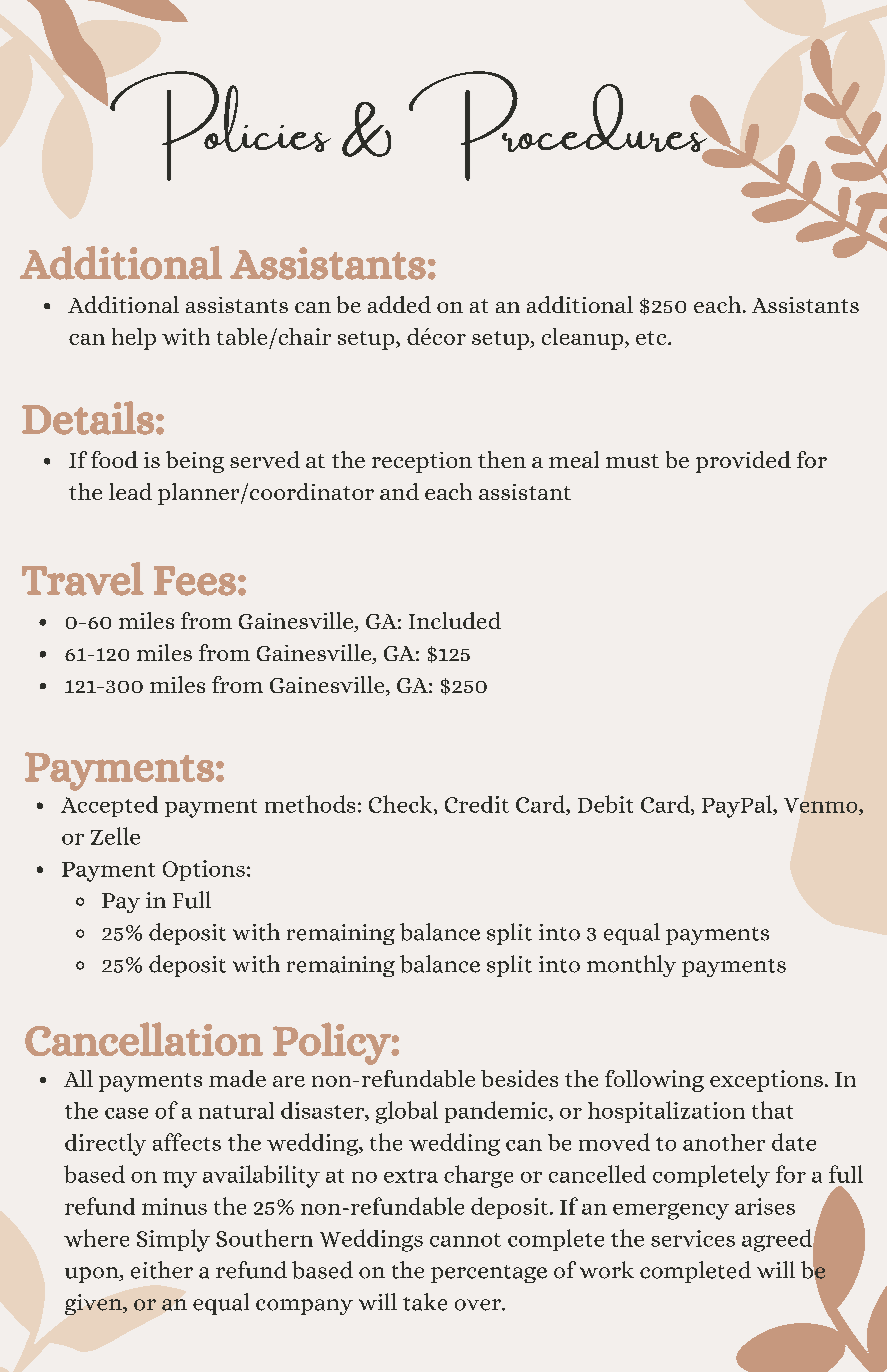 This screenshot has width=887, height=1372. I want to click on added, so click(399, 304).
